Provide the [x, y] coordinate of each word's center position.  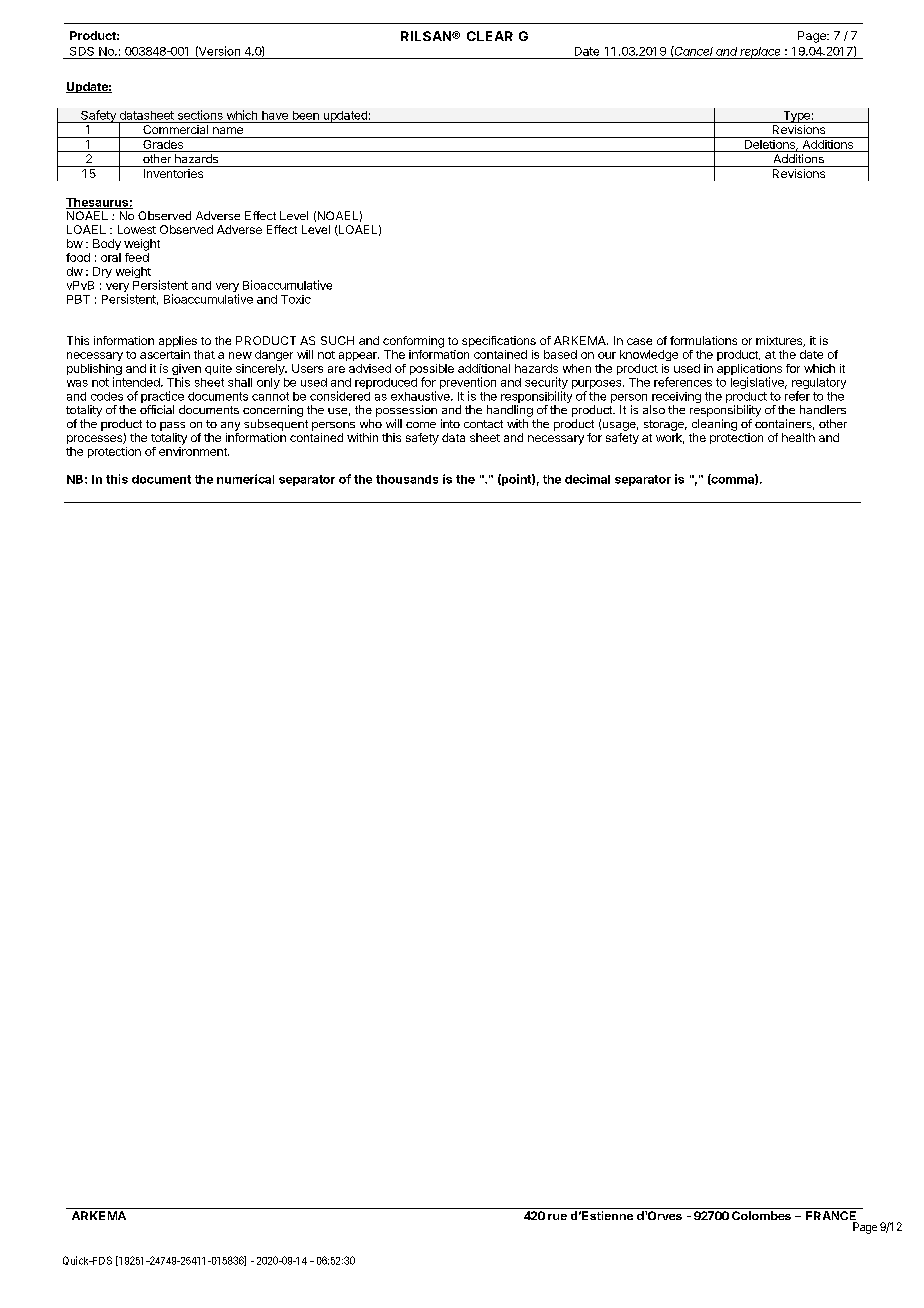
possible [432, 371]
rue [557, 1217]
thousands [407, 479]
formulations [703, 340]
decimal [587, 479]
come [421, 425]
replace [761, 53]
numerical [245, 479]
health [798, 437]
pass [172, 426]
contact [483, 424]
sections [200, 115]
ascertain [165, 354]
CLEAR [490, 36]
